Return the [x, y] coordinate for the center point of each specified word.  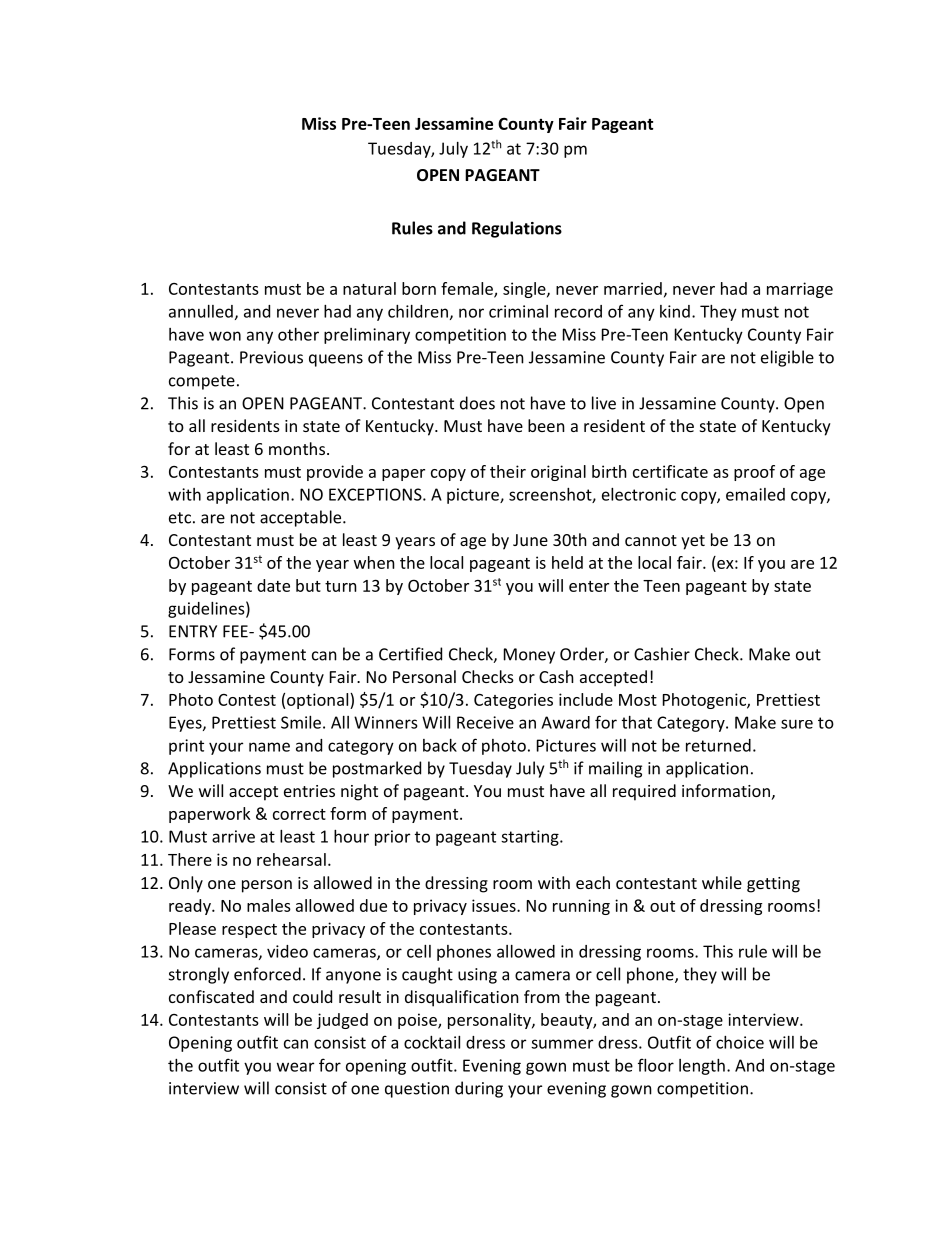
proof [754, 473]
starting [531, 838]
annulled [201, 311]
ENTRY [193, 631]
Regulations [517, 229]
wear [295, 1067]
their [508, 471]
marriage [800, 290]
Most [638, 700]
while [722, 882]
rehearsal [291, 859]
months [297, 448]
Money [529, 656]
